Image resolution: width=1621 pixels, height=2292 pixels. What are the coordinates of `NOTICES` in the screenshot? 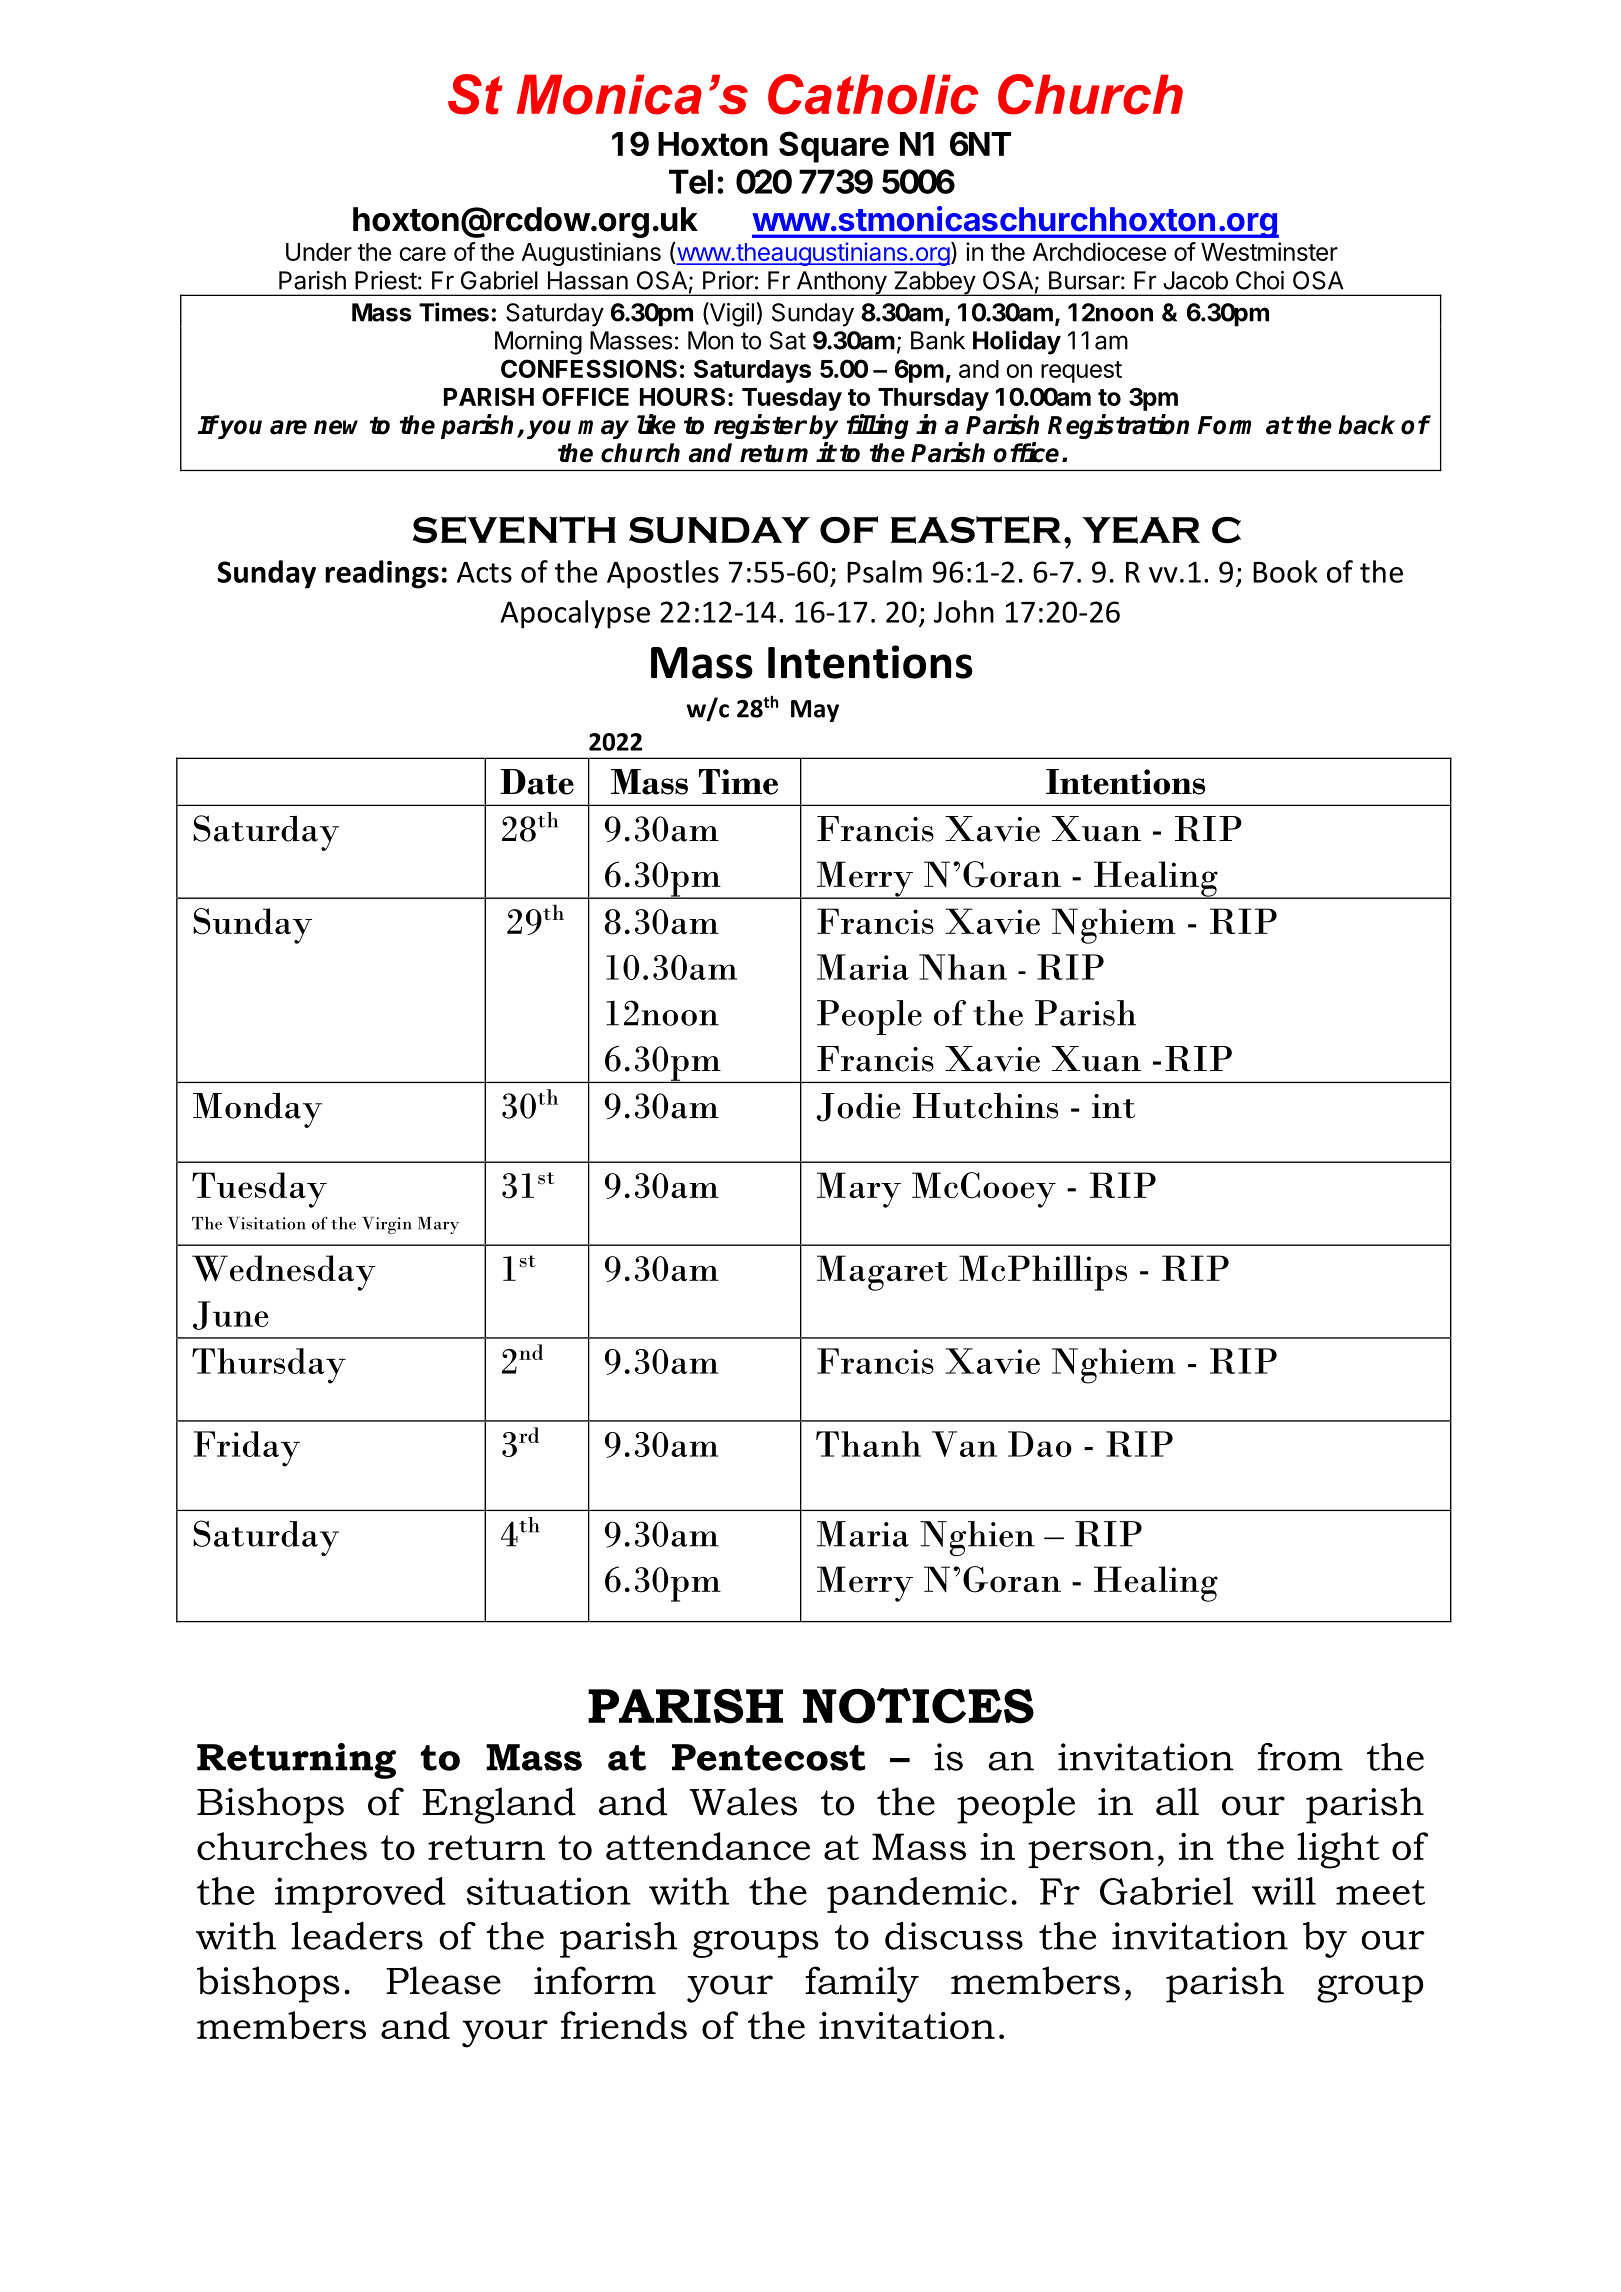 It's located at (918, 1706).
